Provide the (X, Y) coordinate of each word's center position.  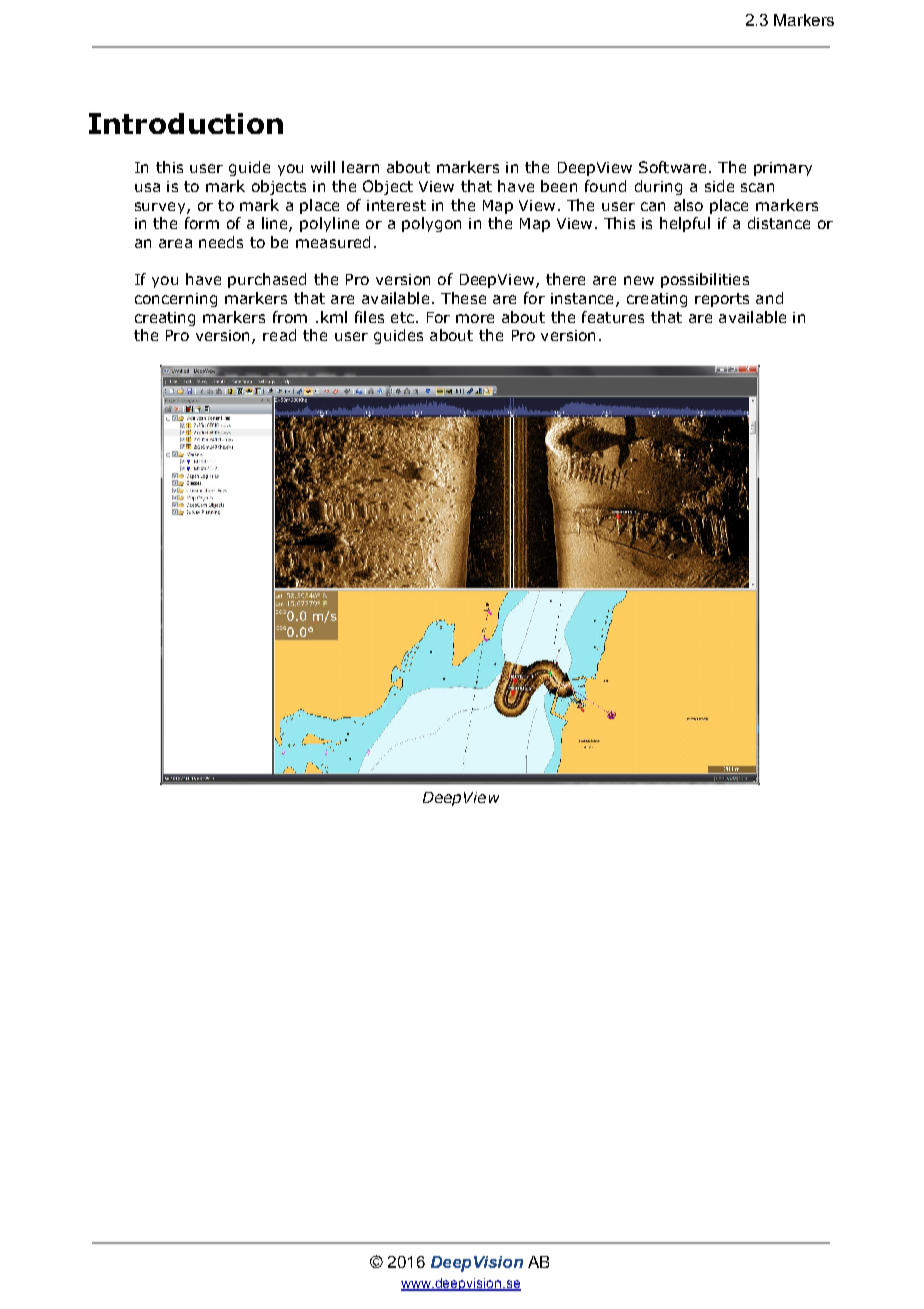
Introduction (186, 123)
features (613, 317)
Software (672, 167)
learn (360, 167)
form (202, 223)
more (475, 318)
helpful (685, 224)
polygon (431, 224)
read (279, 335)
